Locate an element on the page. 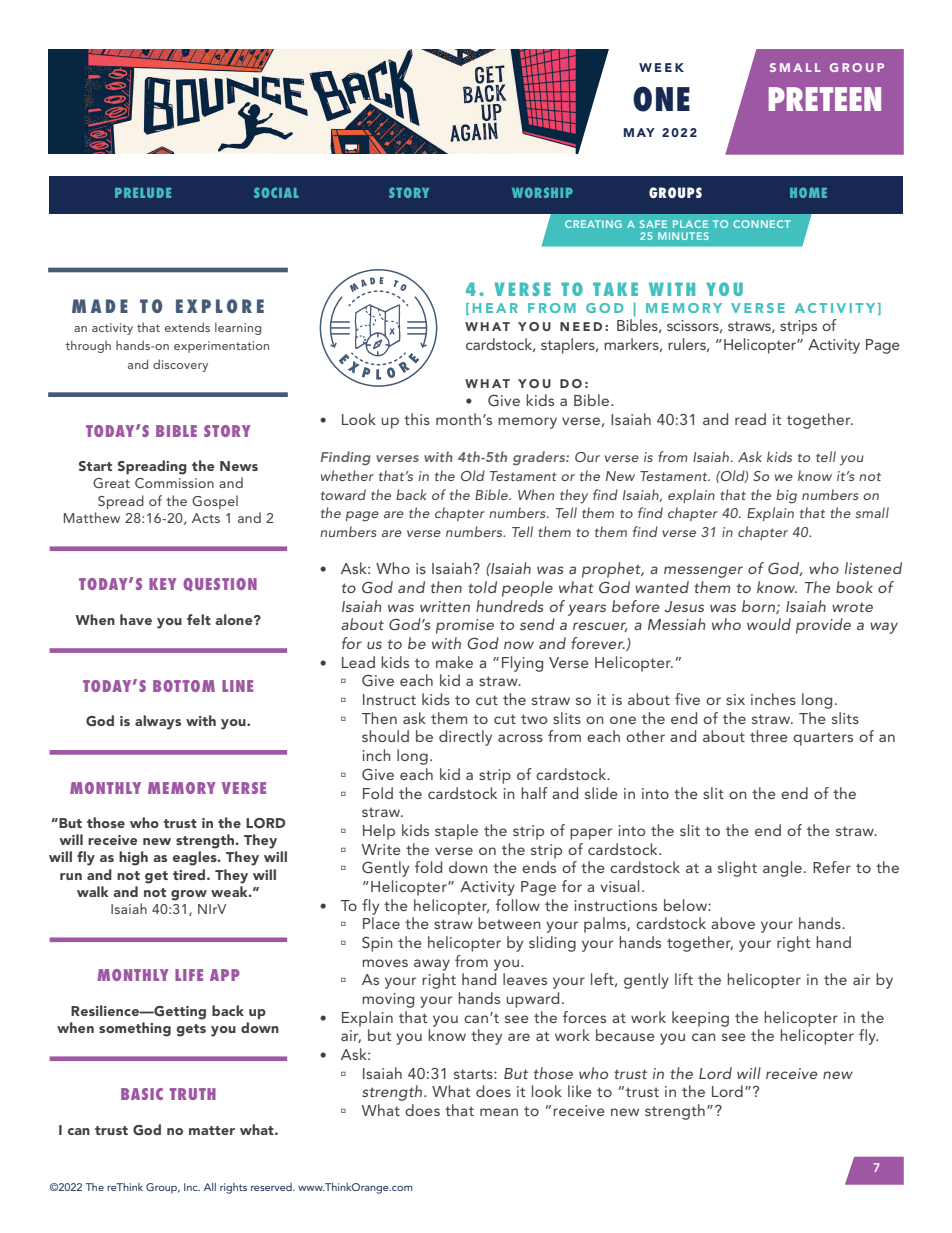 This page has height=1233, width=952. PRETEEN is located at coordinates (825, 99).
